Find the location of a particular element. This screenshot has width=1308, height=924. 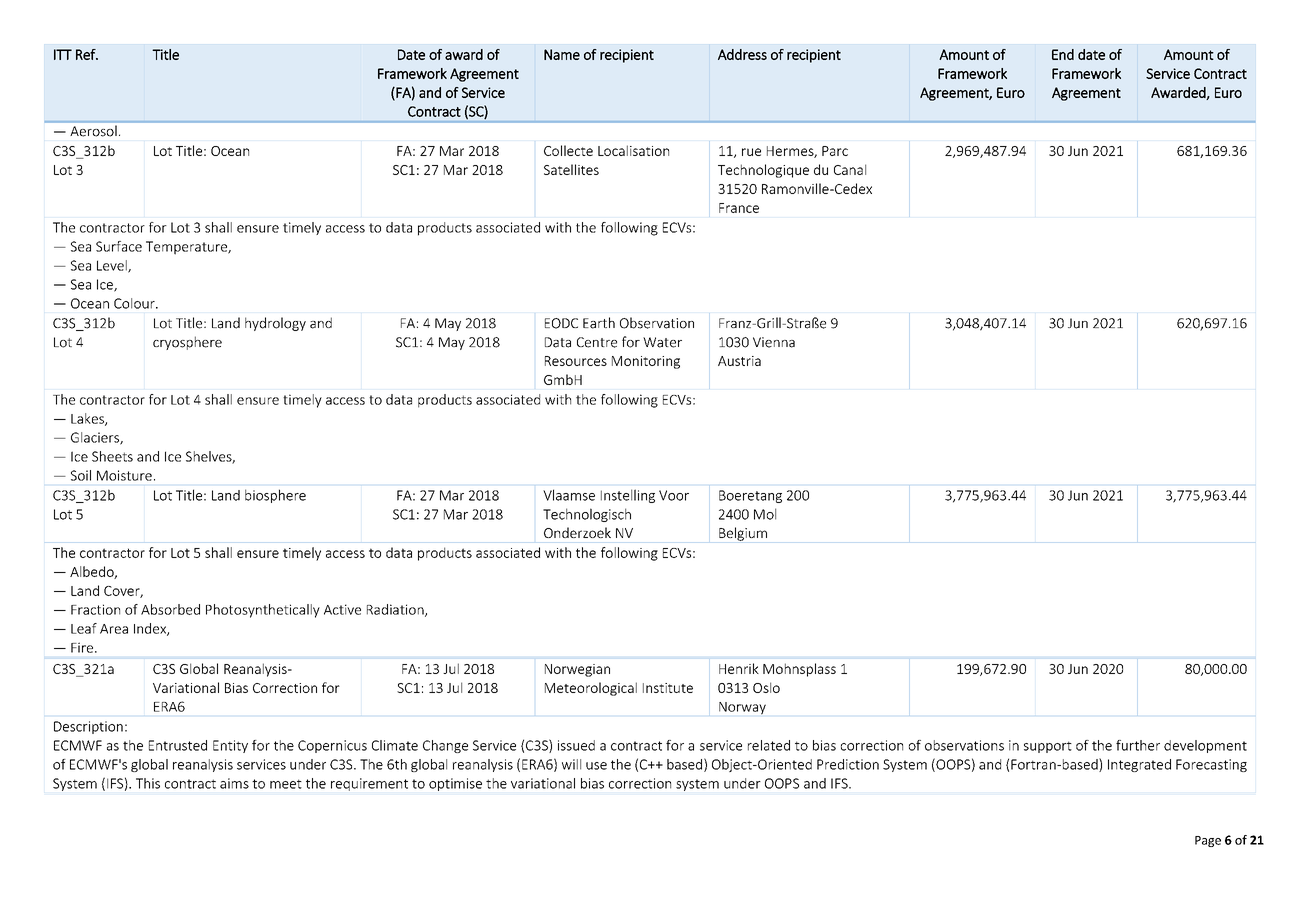

Level is located at coordinates (113, 266).
